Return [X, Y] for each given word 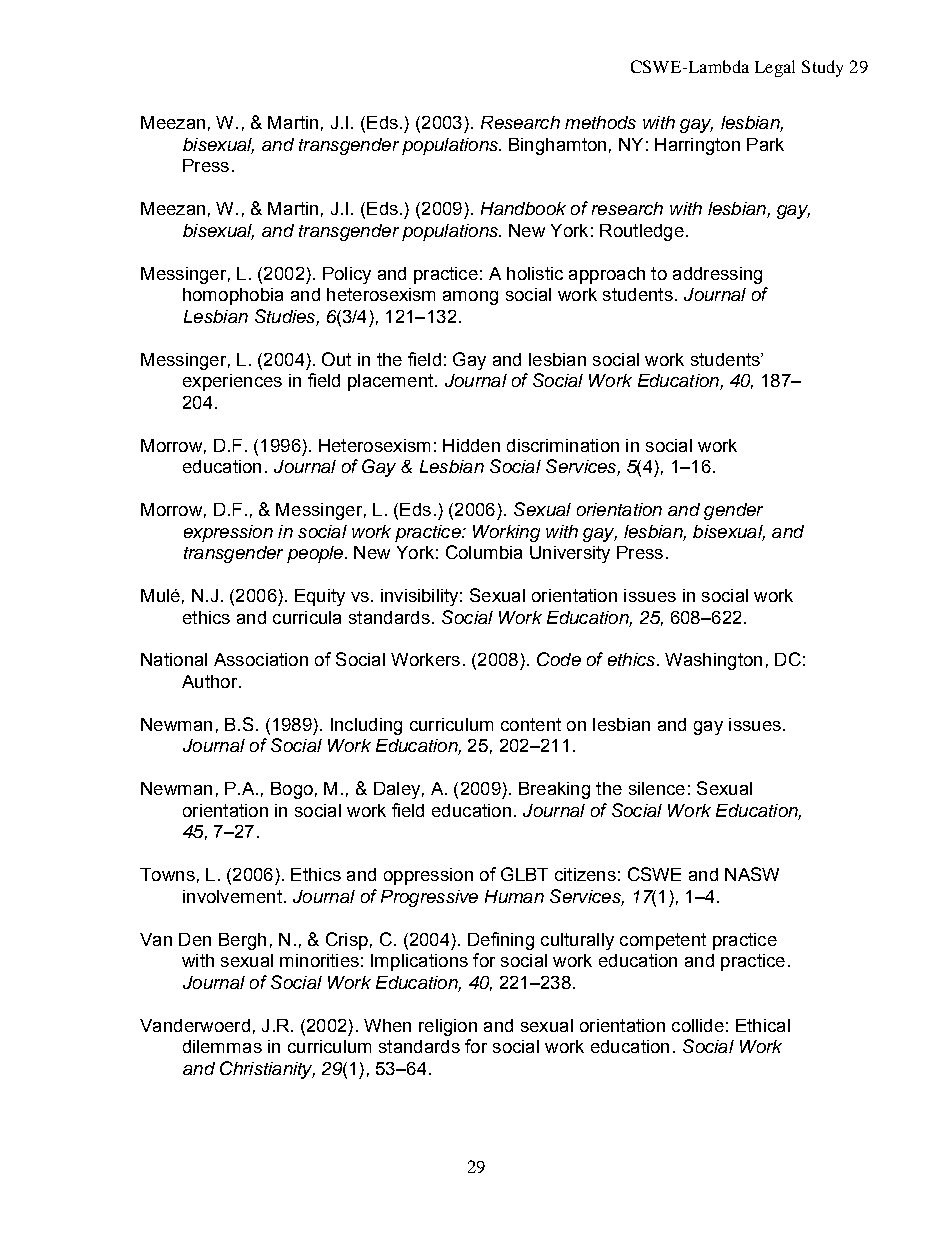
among [470, 298]
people [316, 554]
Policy [347, 275]
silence [657, 788]
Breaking [554, 790]
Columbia [484, 552]
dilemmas [222, 1046]
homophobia [233, 296]
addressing [717, 275]
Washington [713, 661]
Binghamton [557, 146]
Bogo [292, 790]
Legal [775, 68]
